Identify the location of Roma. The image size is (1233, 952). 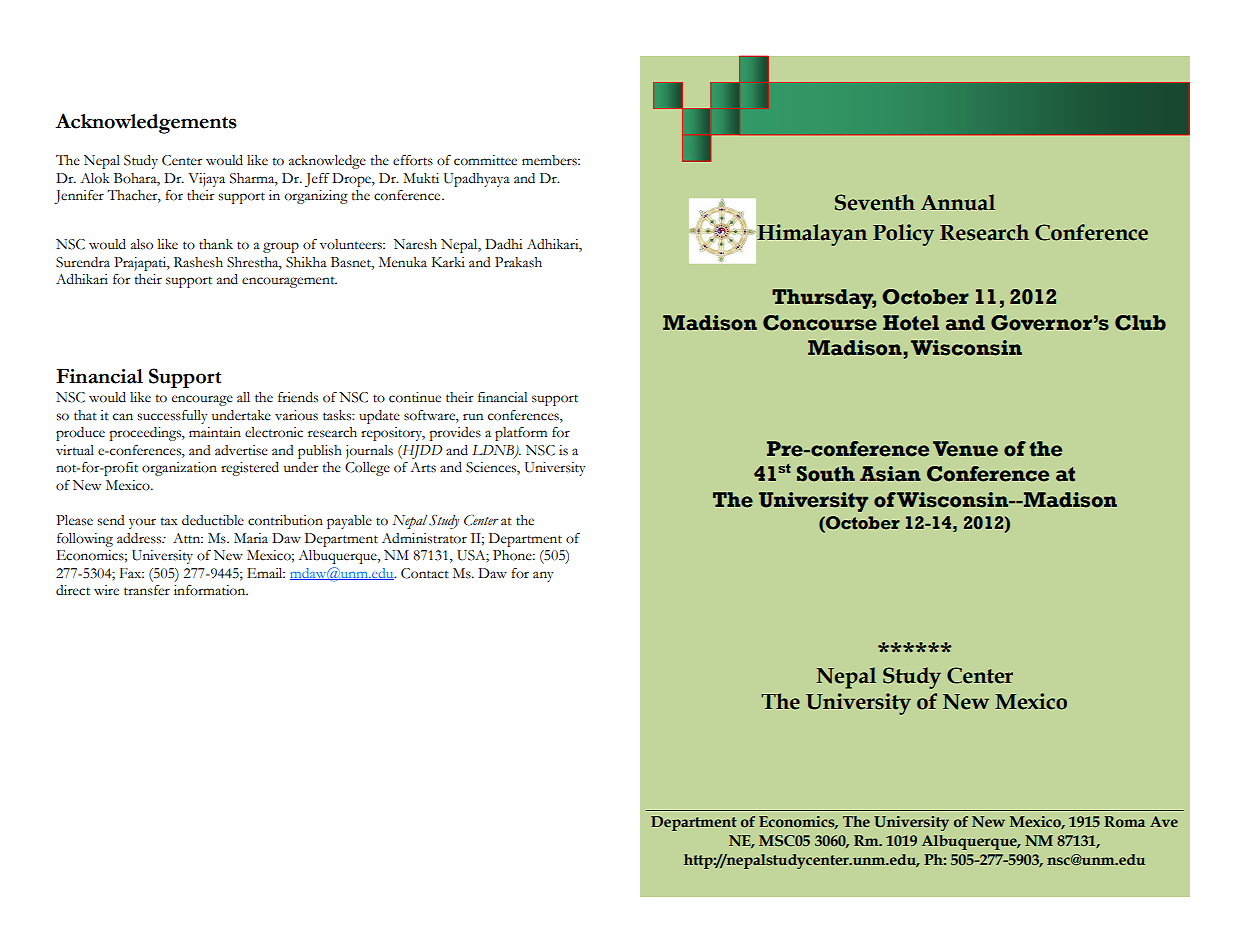
(1124, 821).
